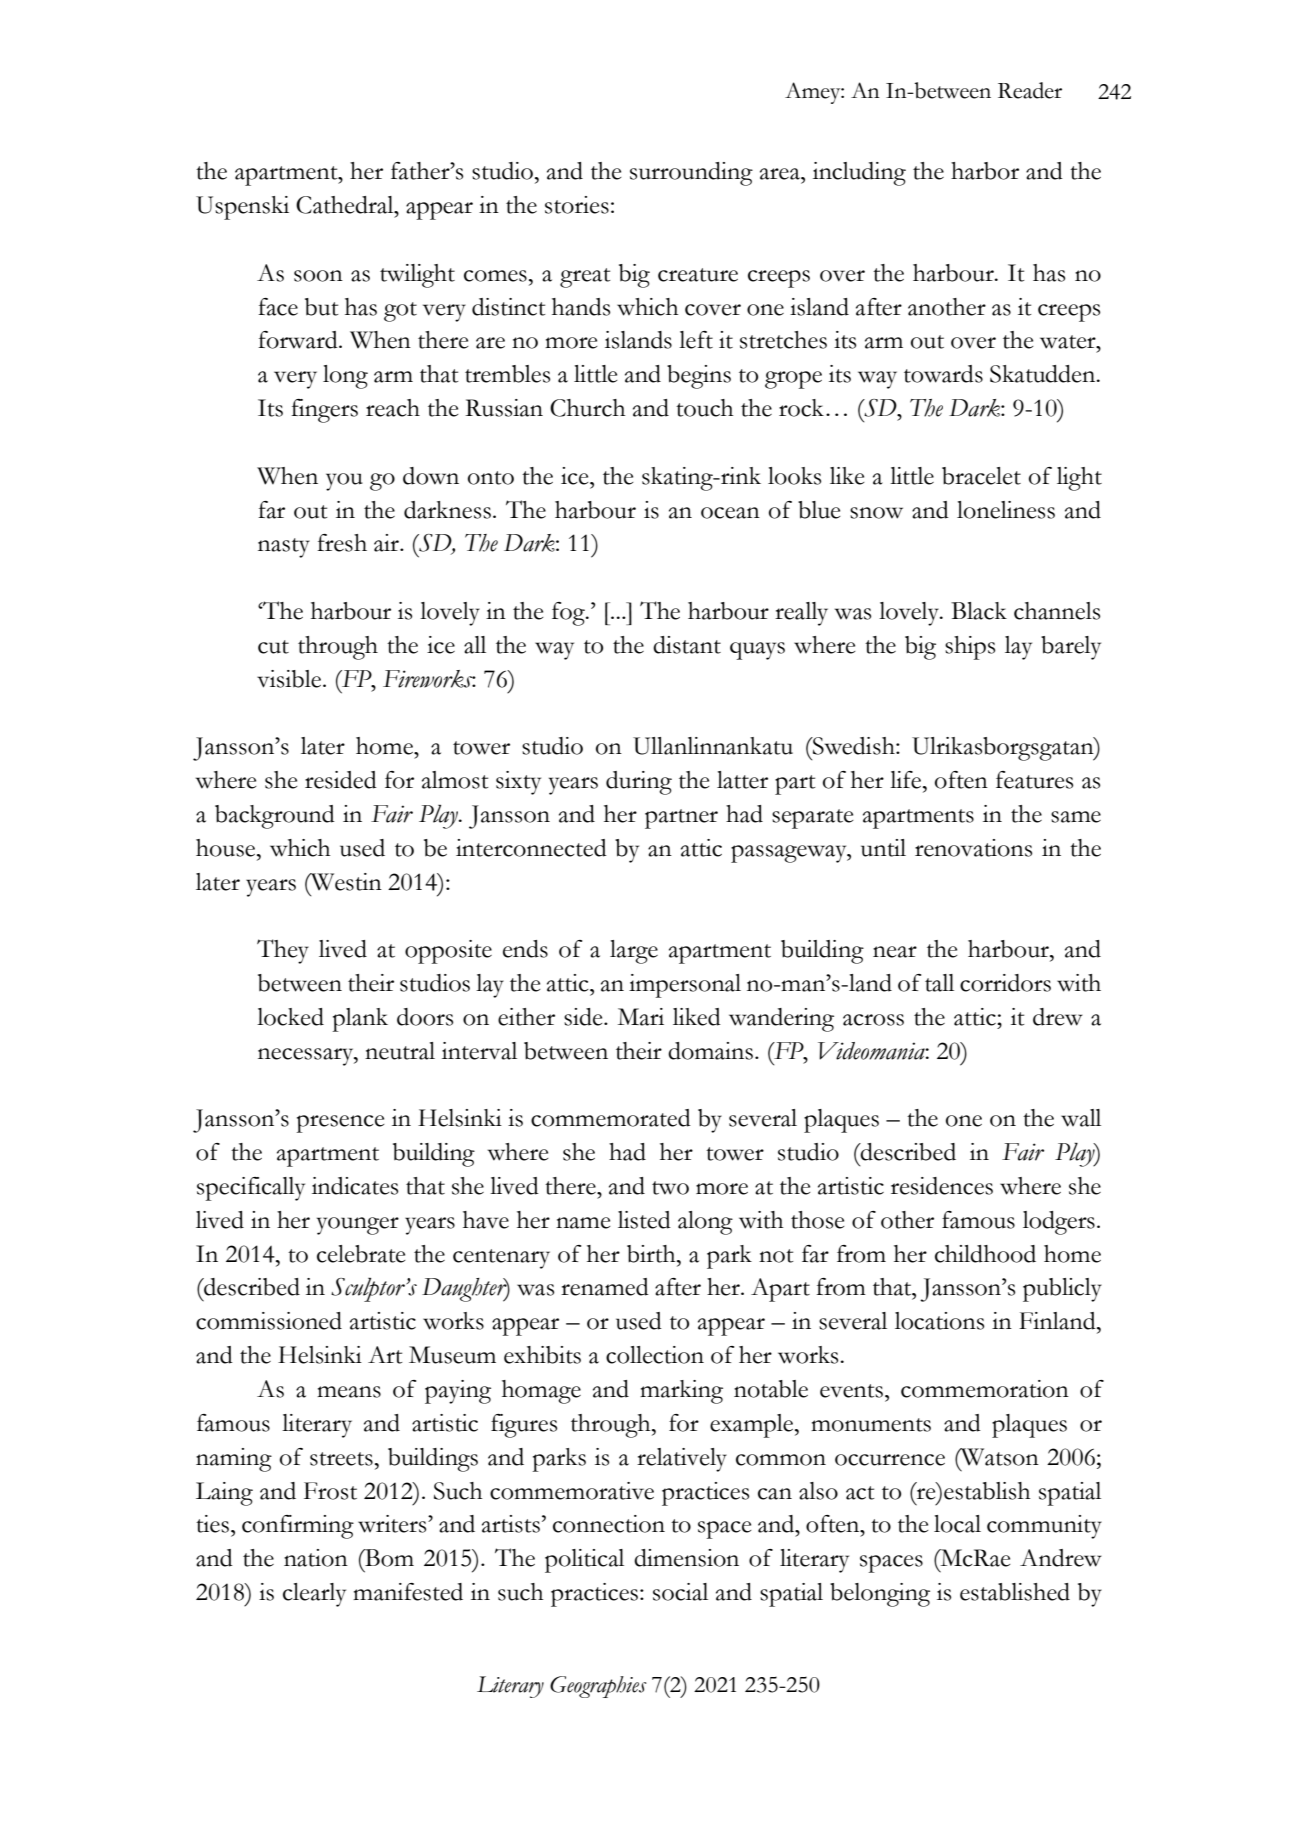 The width and height of the screenshot is (1297, 1834). What do you see at coordinates (345, 882) in the screenshot?
I see `Westin` at bounding box center [345, 882].
